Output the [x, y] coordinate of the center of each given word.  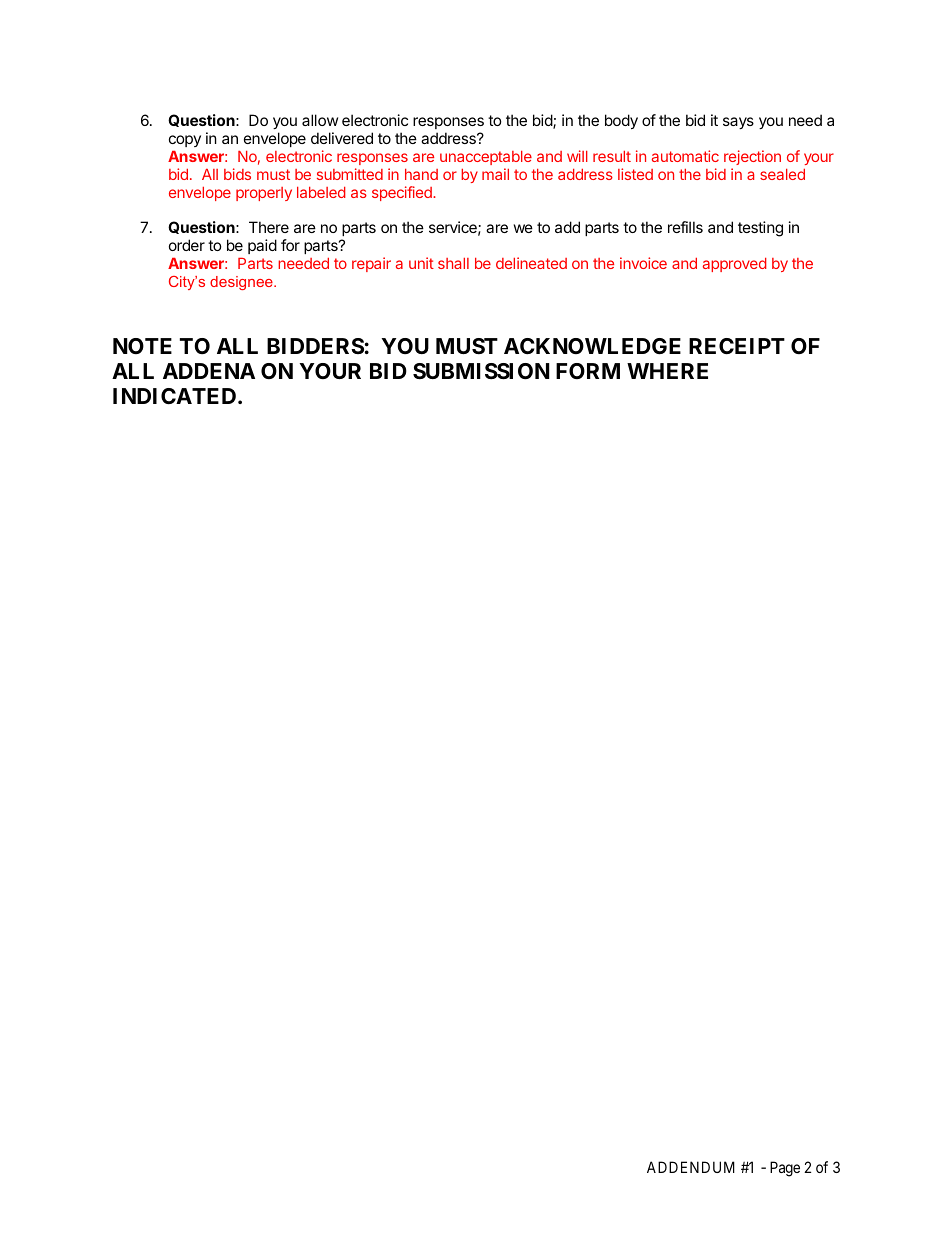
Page [785, 1169]
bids [237, 174]
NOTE [142, 346]
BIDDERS [315, 346]
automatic [685, 156]
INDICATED [176, 396]
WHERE [667, 371]
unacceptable [486, 158]
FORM [588, 371]
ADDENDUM [691, 1167]
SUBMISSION [481, 371]
